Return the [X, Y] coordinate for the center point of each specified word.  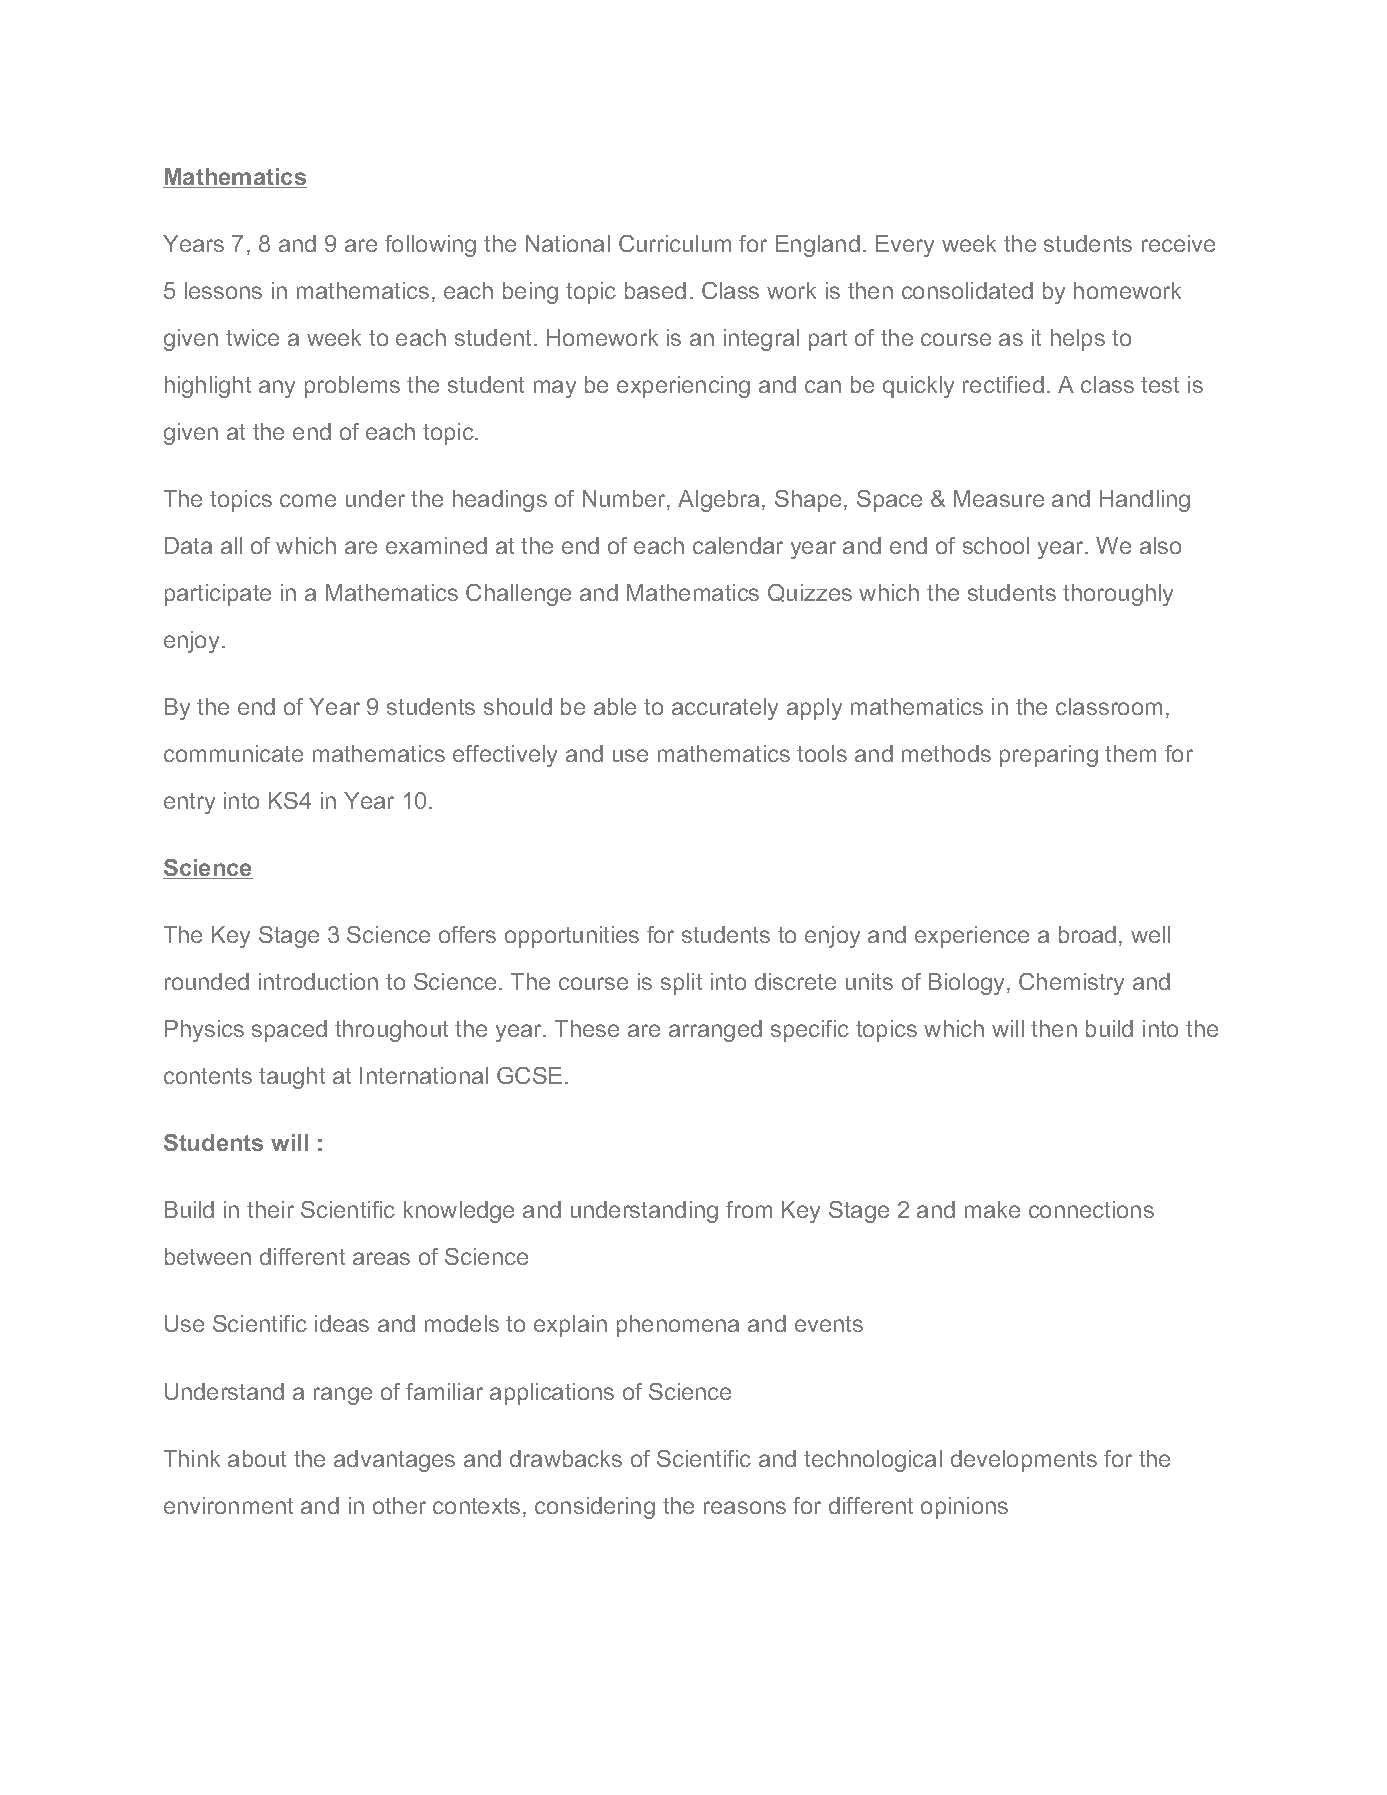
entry [189, 803]
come [308, 500]
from [749, 1209]
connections [1091, 1209]
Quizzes [810, 593]
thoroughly [1118, 595]
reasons [745, 1507]
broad [1087, 934]
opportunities [572, 937]
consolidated [967, 290]
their [270, 1209]
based [655, 290]
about [257, 1458]
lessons [223, 290]
